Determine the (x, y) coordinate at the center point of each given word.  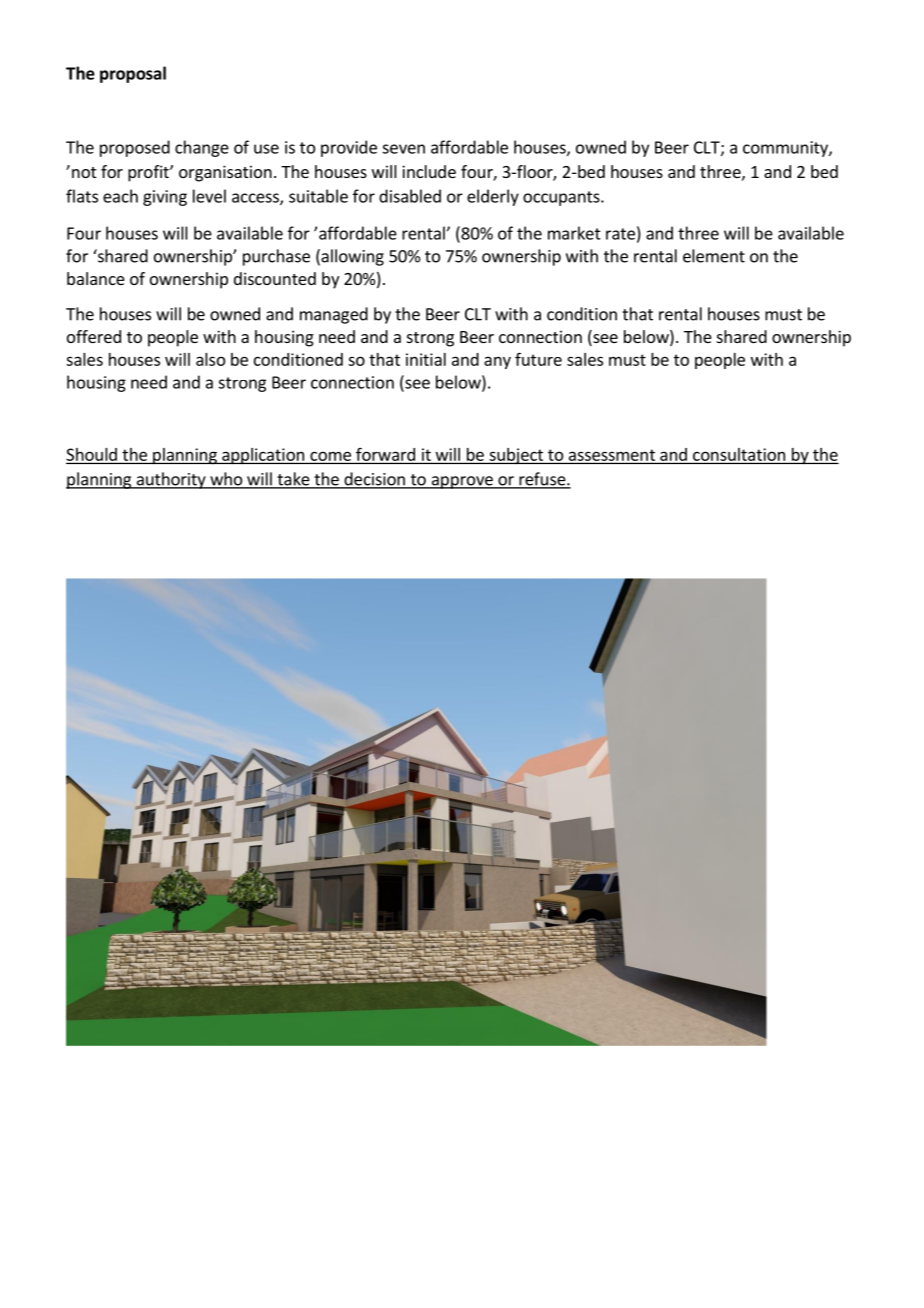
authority (171, 480)
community (786, 149)
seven (403, 149)
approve (462, 482)
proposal (133, 74)
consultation (739, 454)
